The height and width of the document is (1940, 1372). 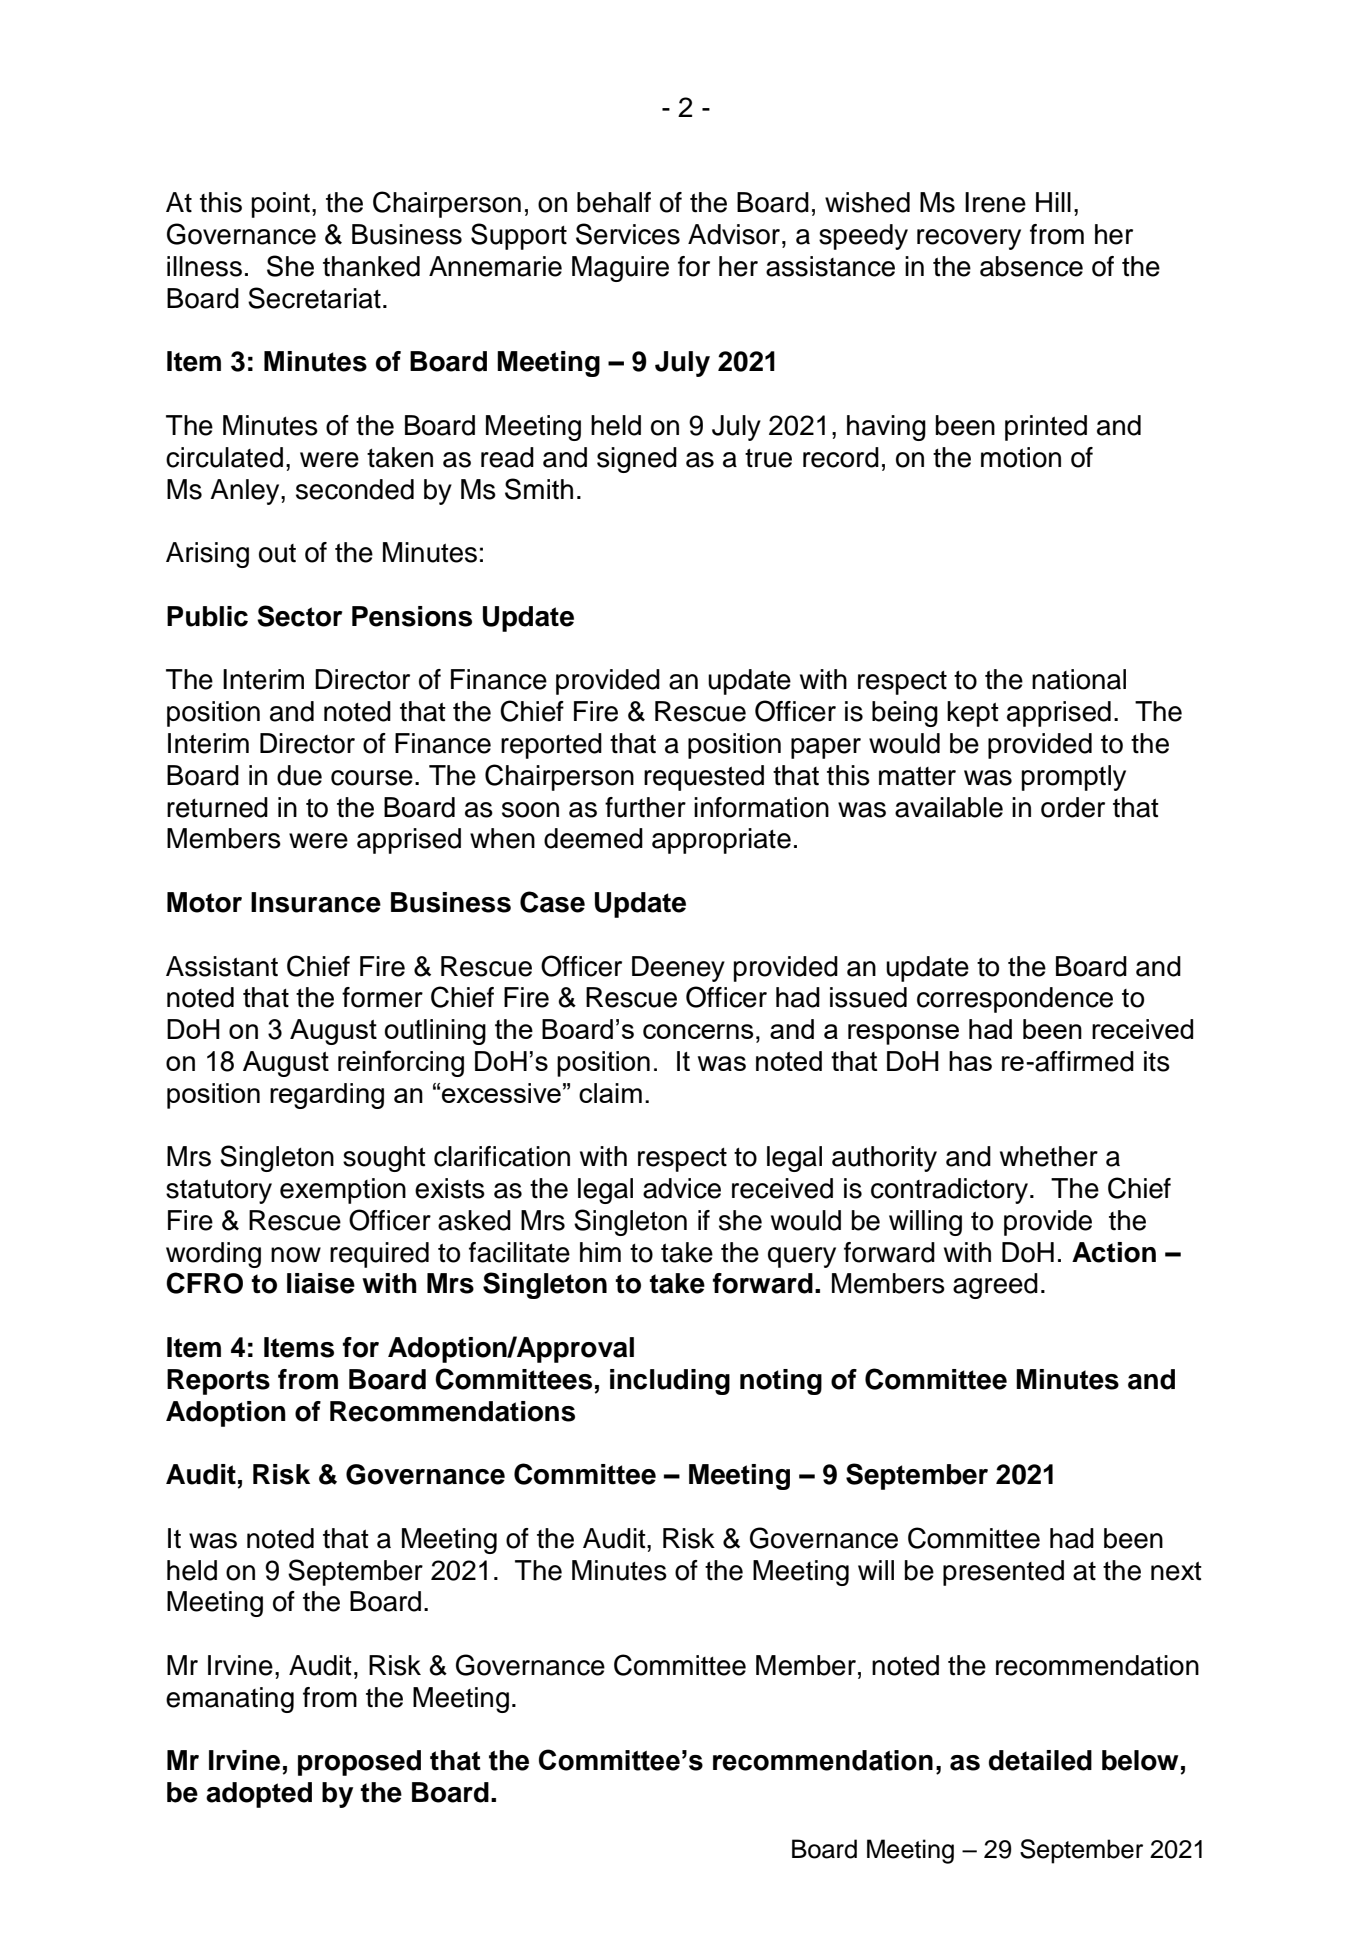 I want to click on detailed, so click(x=1040, y=1760).
